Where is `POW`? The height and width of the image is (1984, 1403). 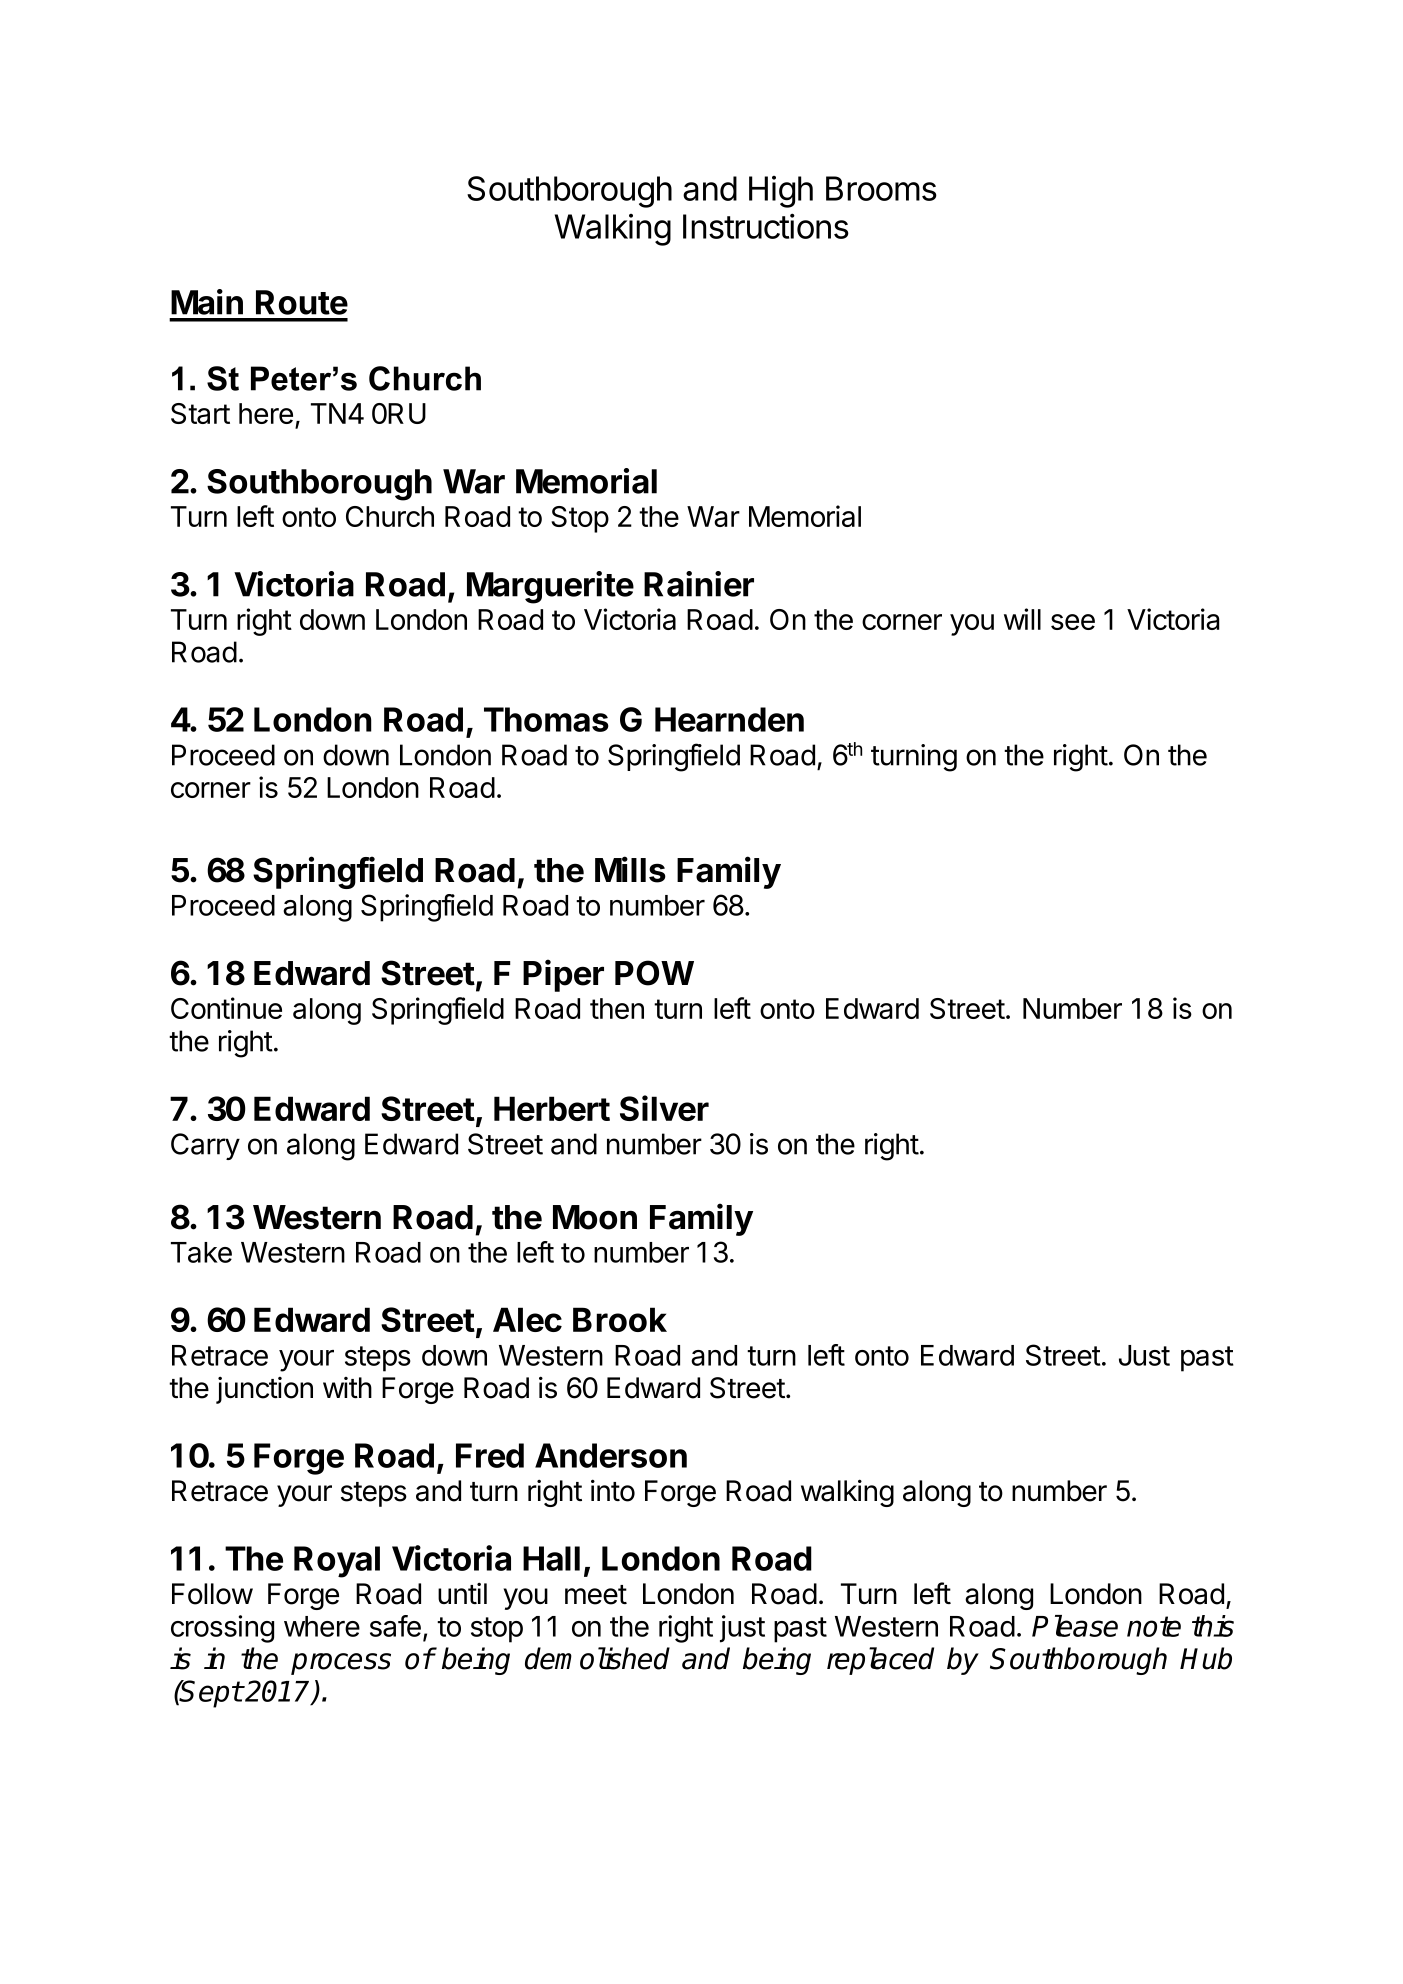 POW is located at coordinates (654, 973).
